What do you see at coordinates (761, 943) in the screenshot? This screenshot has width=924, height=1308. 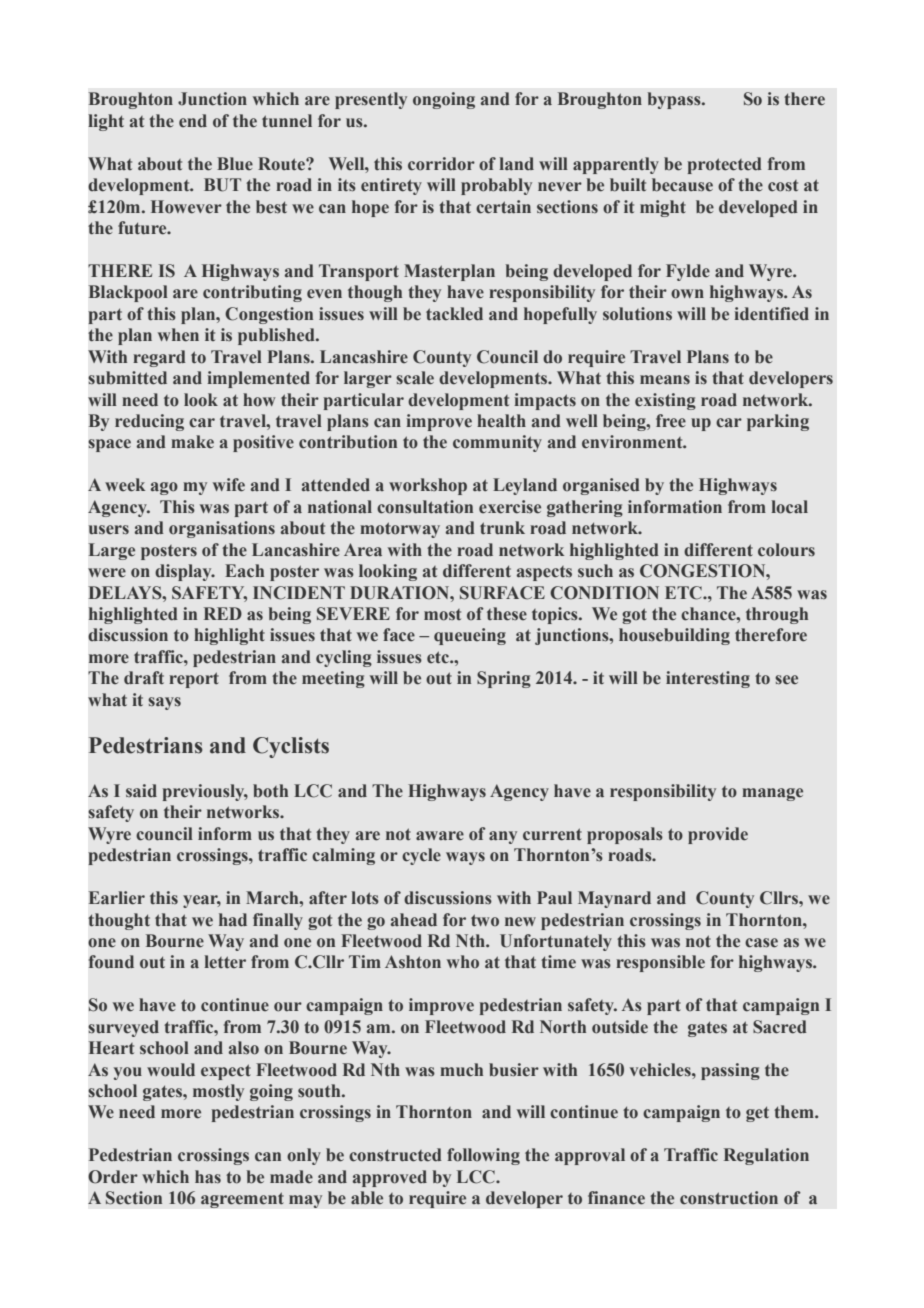 I see `case` at bounding box center [761, 943].
